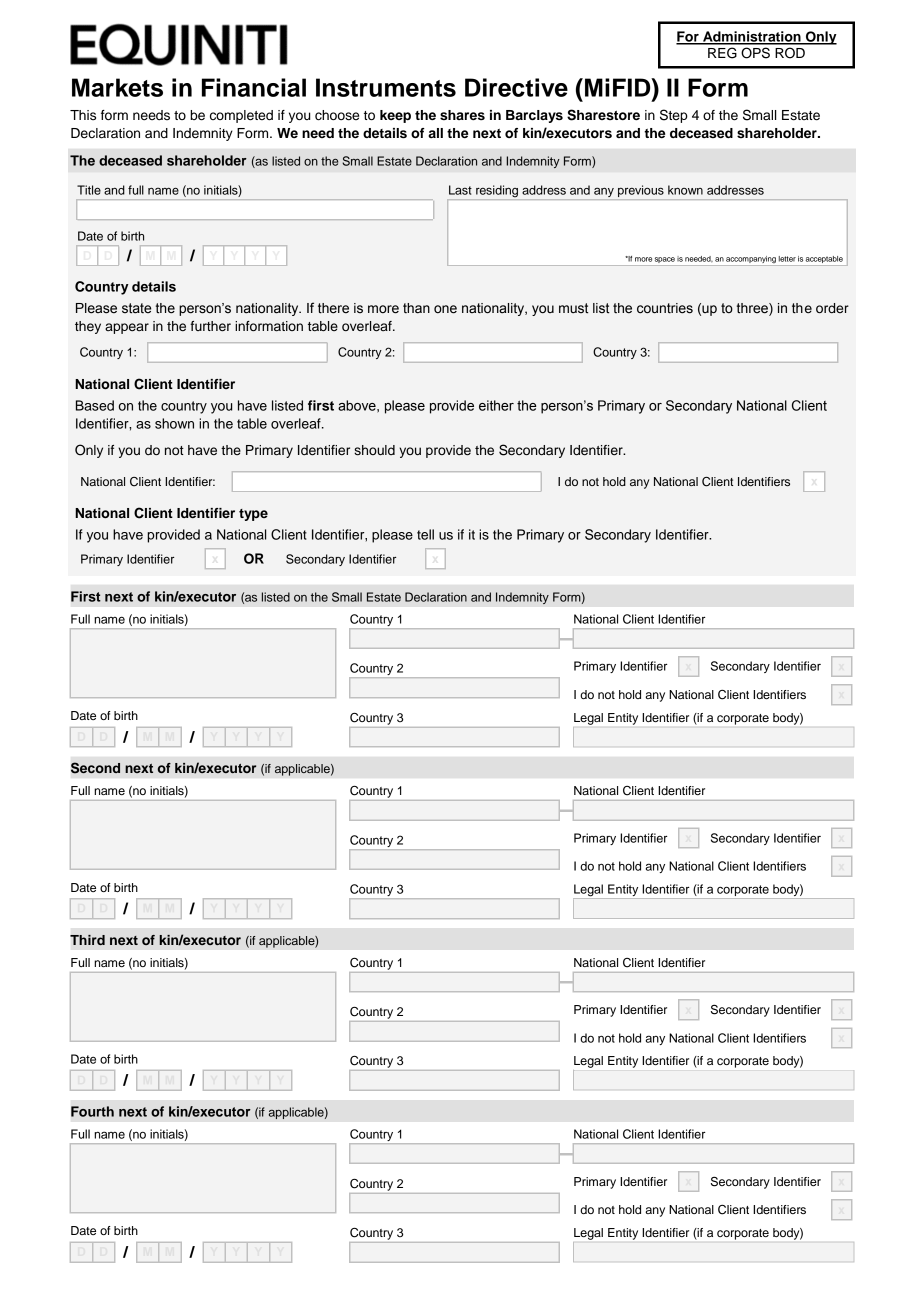 Image resolution: width=924 pixels, height=1308 pixels. What do you see at coordinates (516, 87) in the screenshot?
I see `Directive` at bounding box center [516, 87].
